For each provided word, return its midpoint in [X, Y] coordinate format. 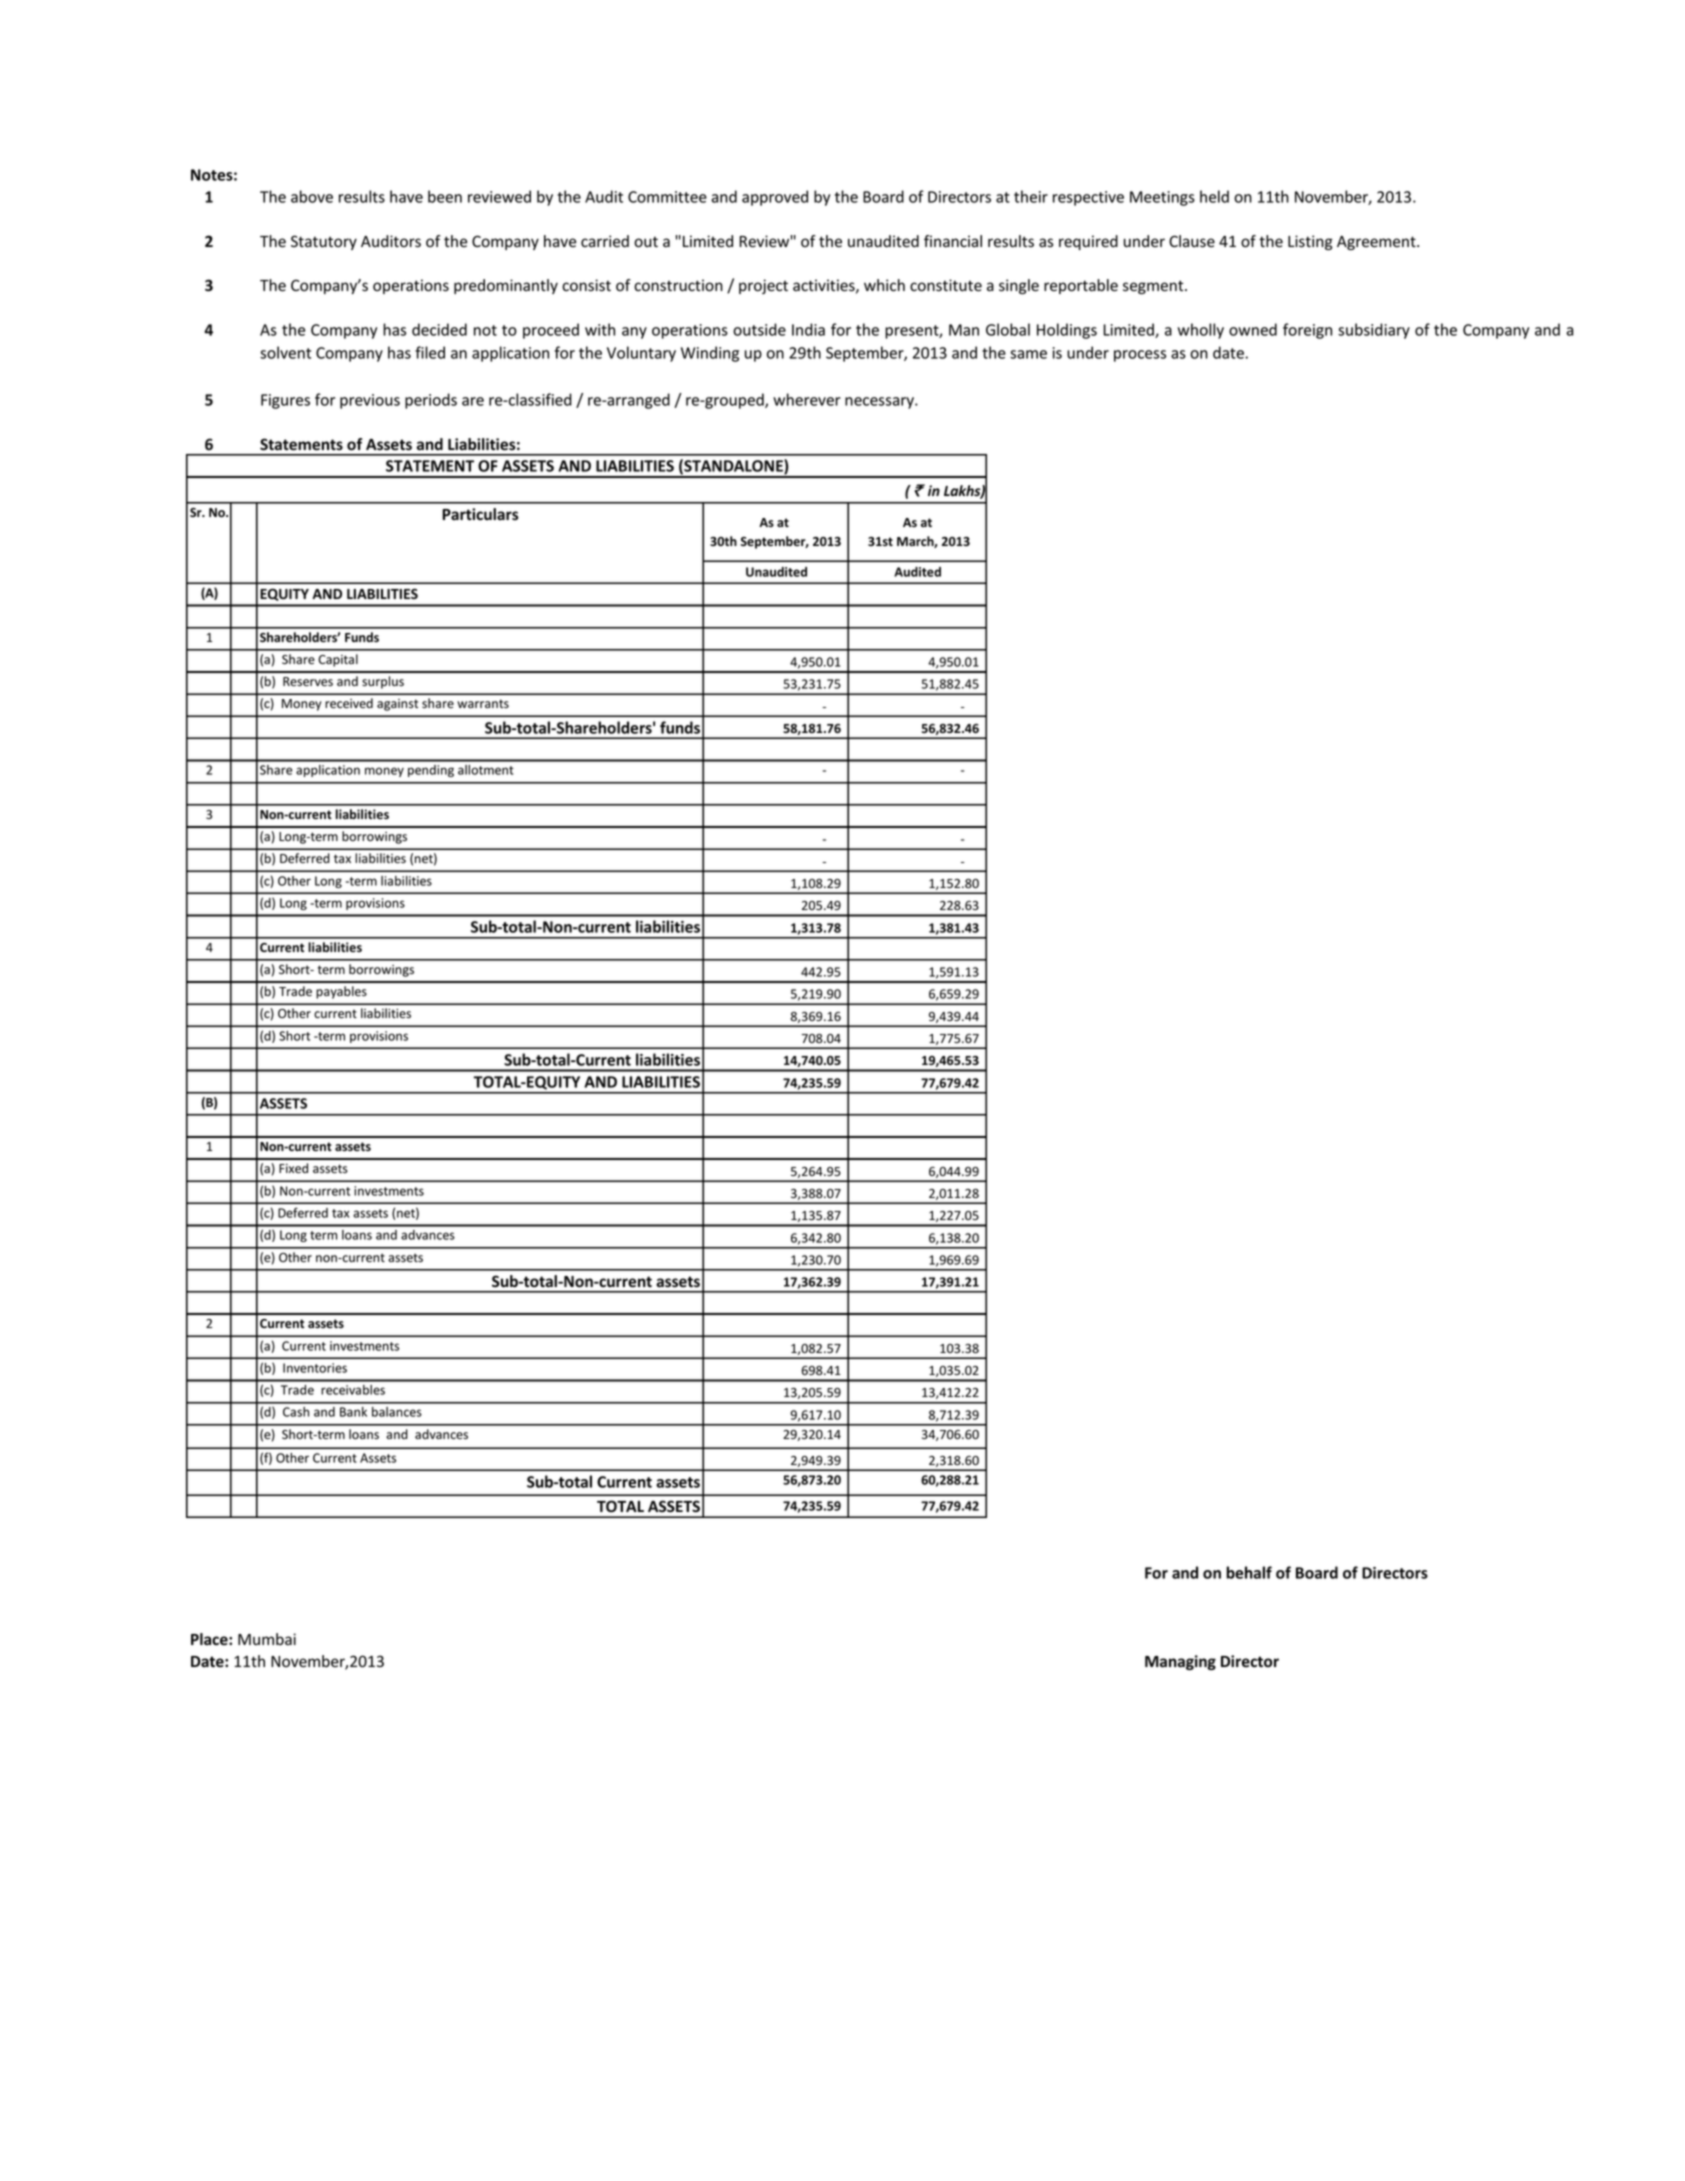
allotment [486, 770]
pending [431, 771]
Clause [1192, 241]
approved [775, 198]
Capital [338, 660]
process [1140, 356]
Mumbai [267, 1639]
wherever [807, 399]
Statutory [324, 242]
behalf [1249, 1572]
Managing [1180, 1662]
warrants [483, 703]
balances [397, 1412]
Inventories [315, 1368]
